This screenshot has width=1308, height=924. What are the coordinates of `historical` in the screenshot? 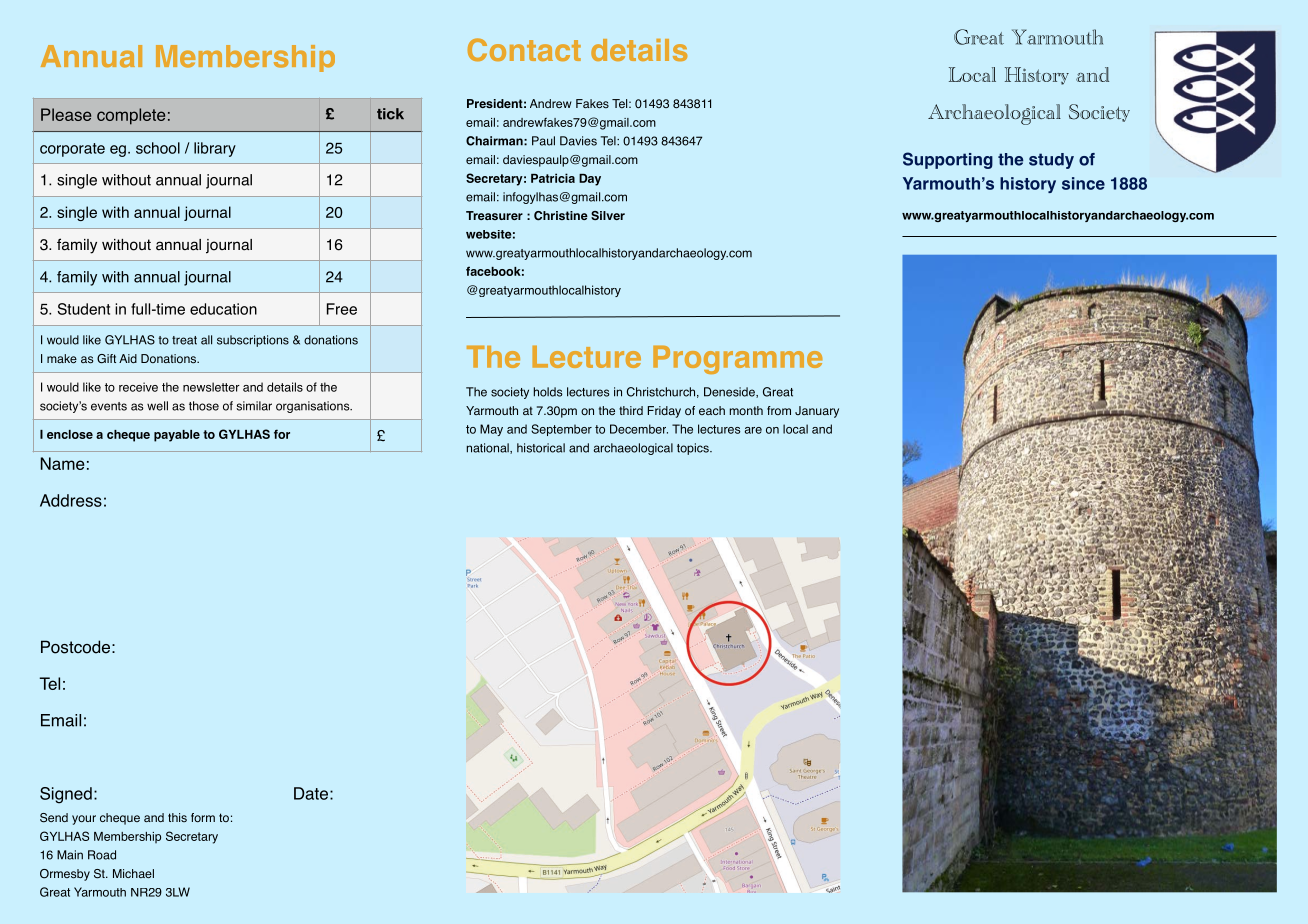 It's located at (541, 448).
